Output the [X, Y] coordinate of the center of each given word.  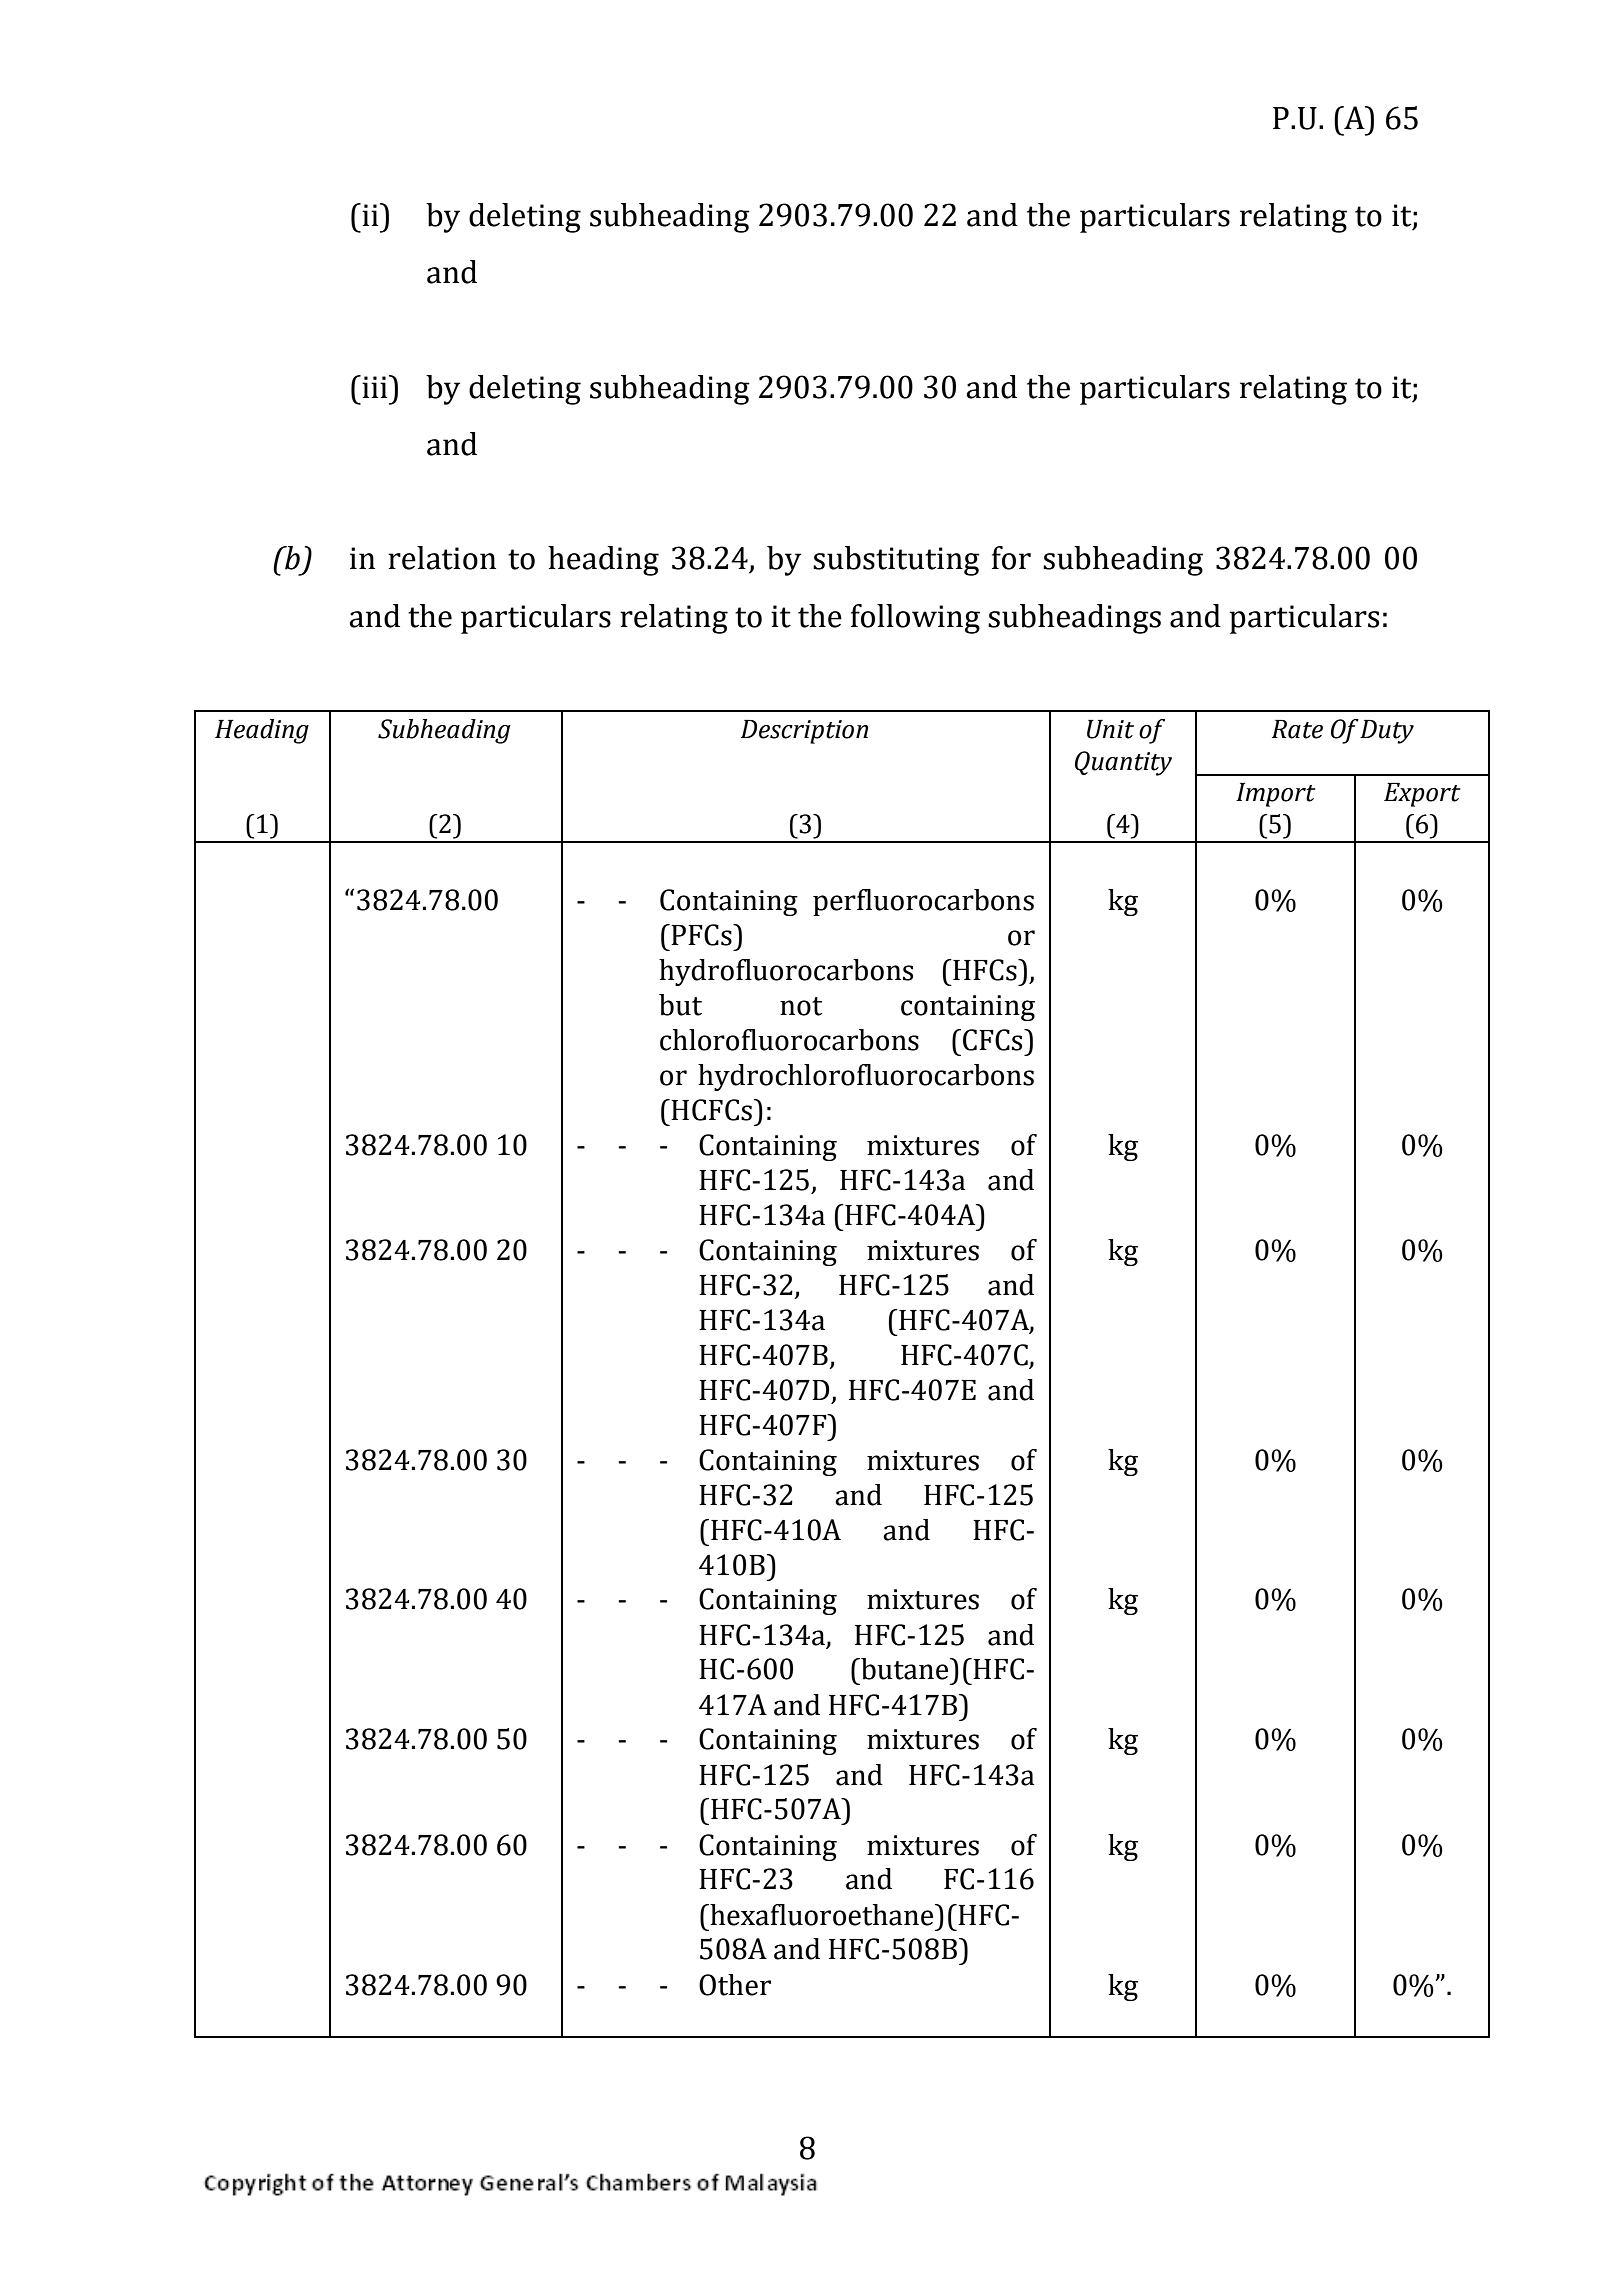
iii [375, 386]
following [915, 619]
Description [804, 732]
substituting [896, 561]
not [801, 1006]
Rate [1297, 729]
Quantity [1123, 763]
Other [735, 1985]
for [1011, 558]
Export [1422, 795]
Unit [1110, 729]
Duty [1387, 732]
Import [1276, 795]
